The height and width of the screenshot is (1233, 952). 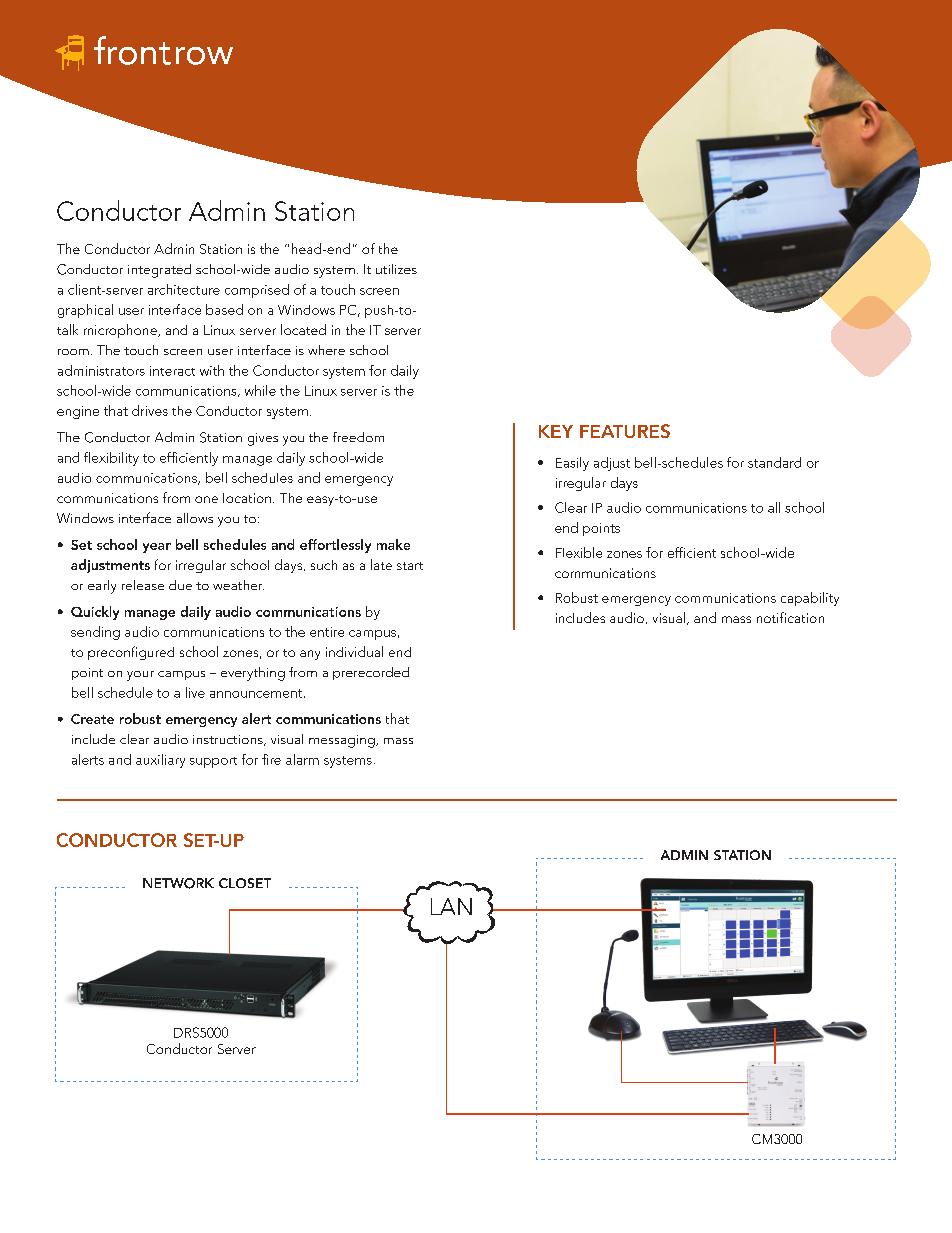 I want to click on individual, so click(x=354, y=651).
